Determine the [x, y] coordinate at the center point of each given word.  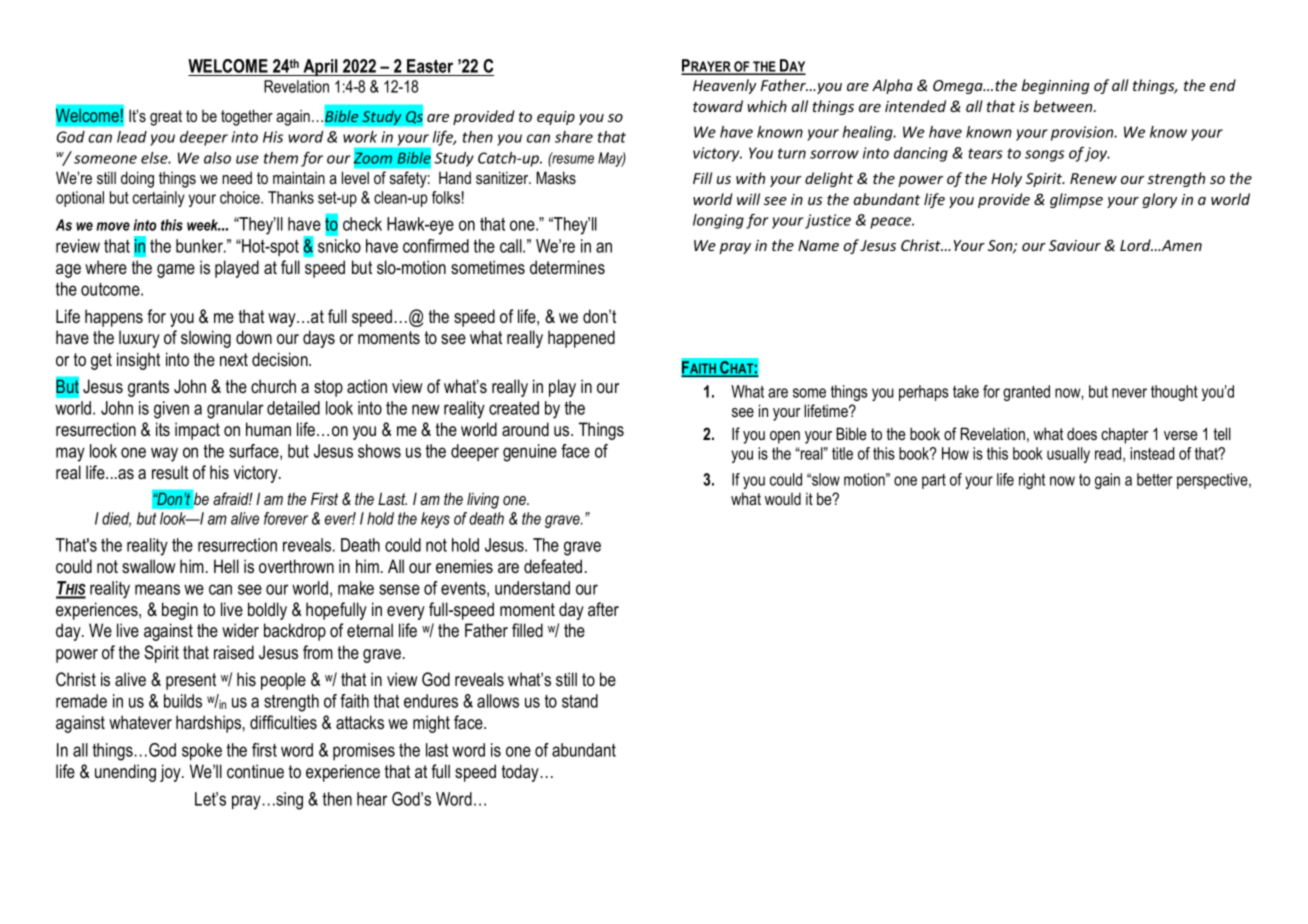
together [247, 117]
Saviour [1075, 245]
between [1064, 106]
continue [255, 771]
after [603, 609]
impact [197, 431]
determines [567, 267]
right [1032, 481]
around [525, 429]
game [176, 271]
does [1082, 433]
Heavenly [725, 86]
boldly [267, 611]
